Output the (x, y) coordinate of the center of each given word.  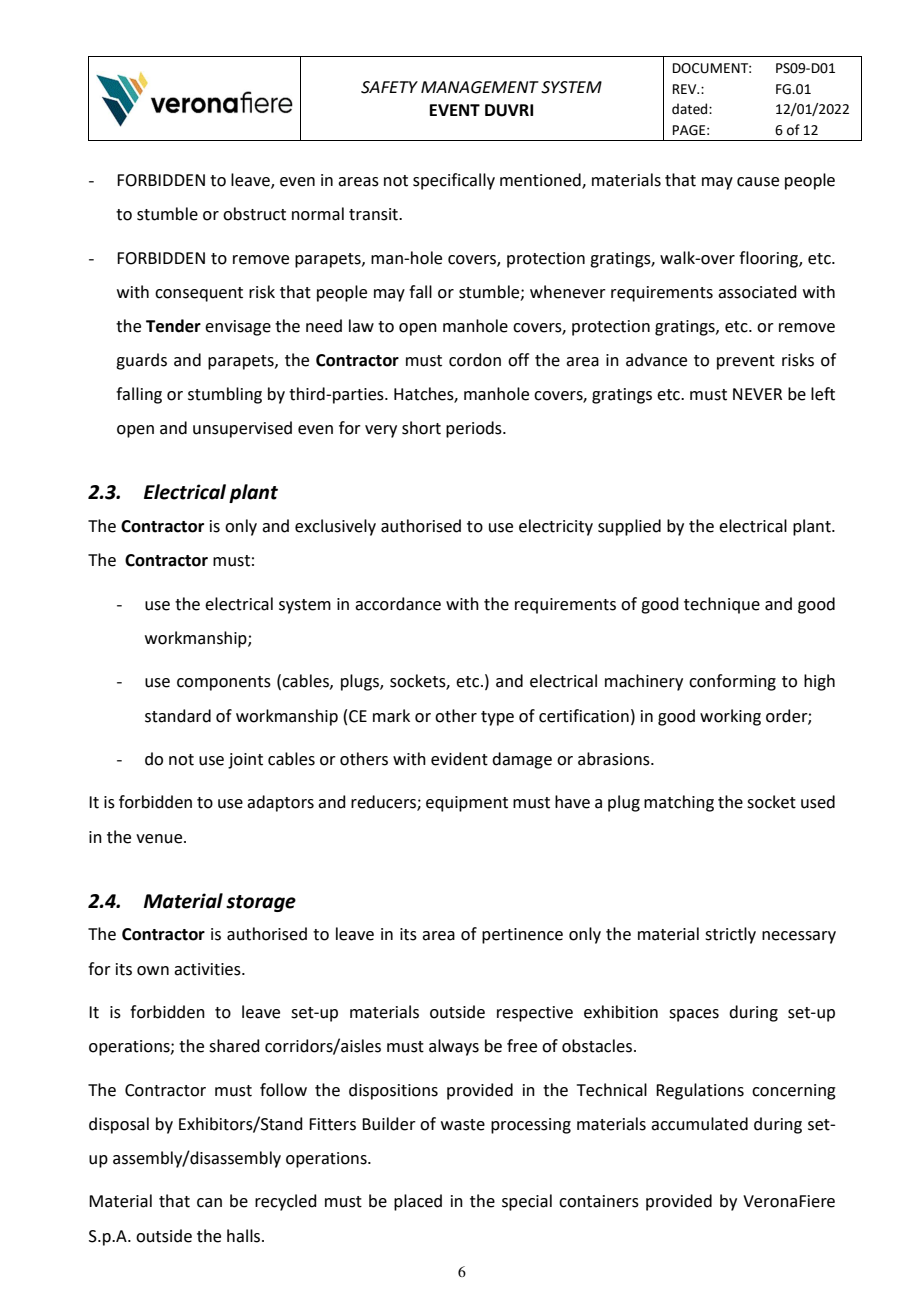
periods (475, 429)
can (209, 1203)
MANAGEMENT (480, 87)
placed (418, 1202)
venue (160, 839)
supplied (629, 527)
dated (691, 109)
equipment (467, 804)
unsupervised (242, 429)
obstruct (254, 214)
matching (679, 803)
